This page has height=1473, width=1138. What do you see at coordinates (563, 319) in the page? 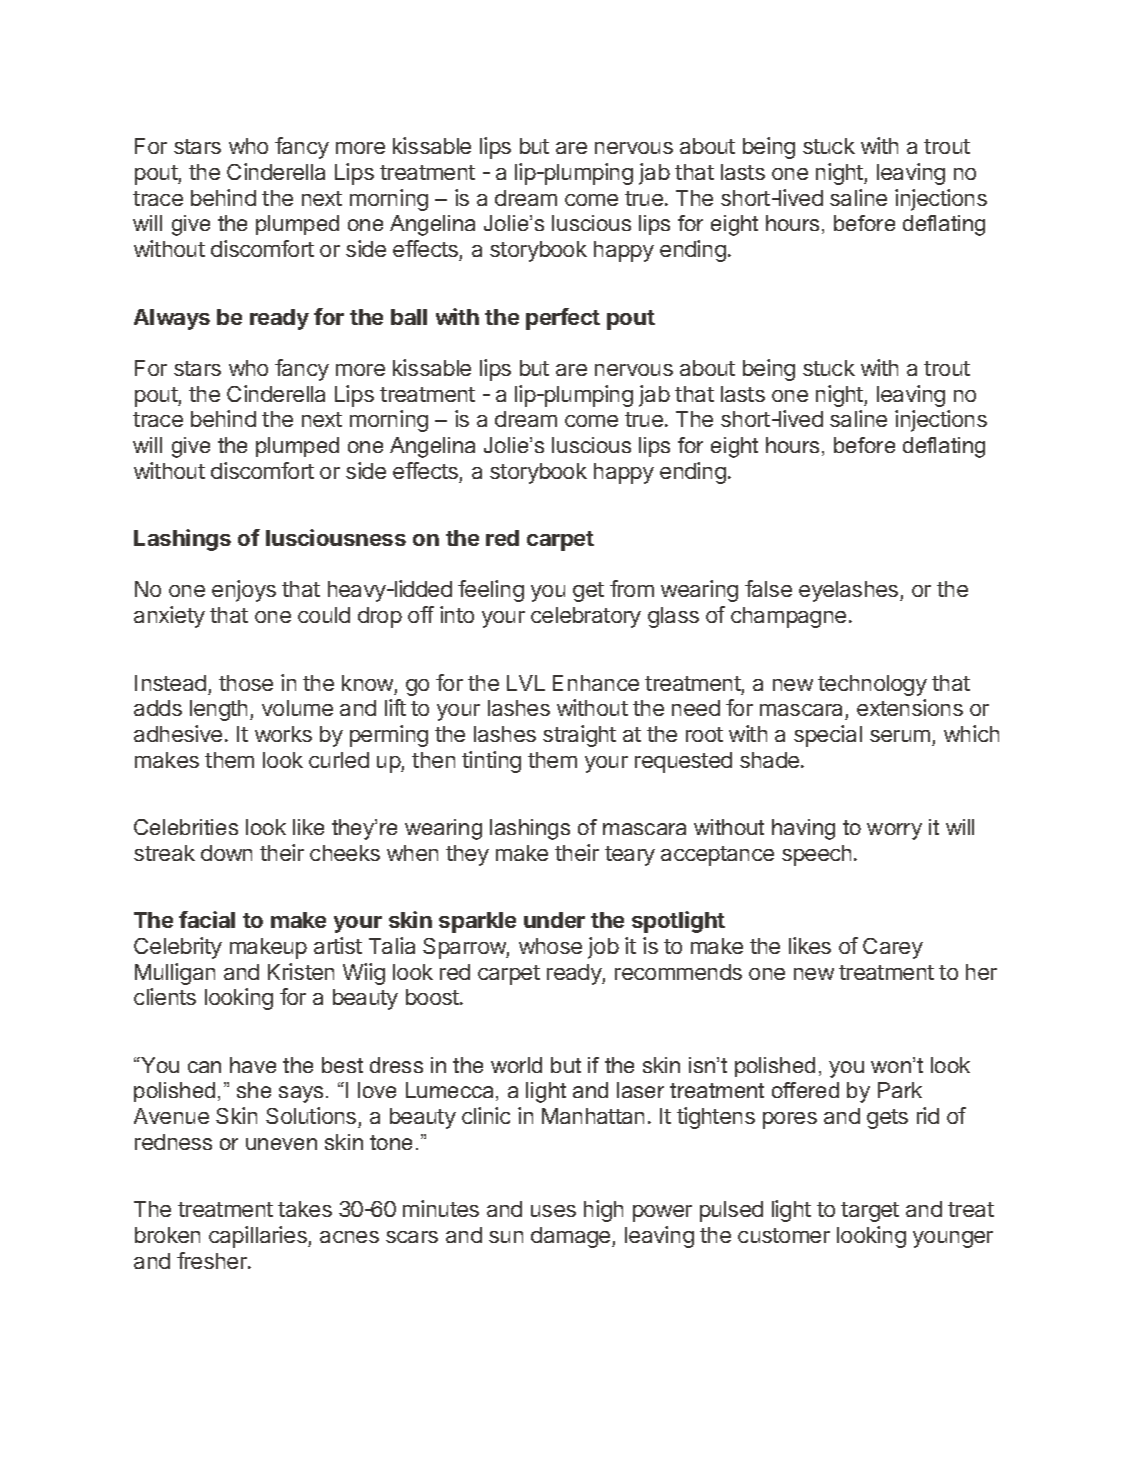
I see `perfect` at bounding box center [563, 319].
